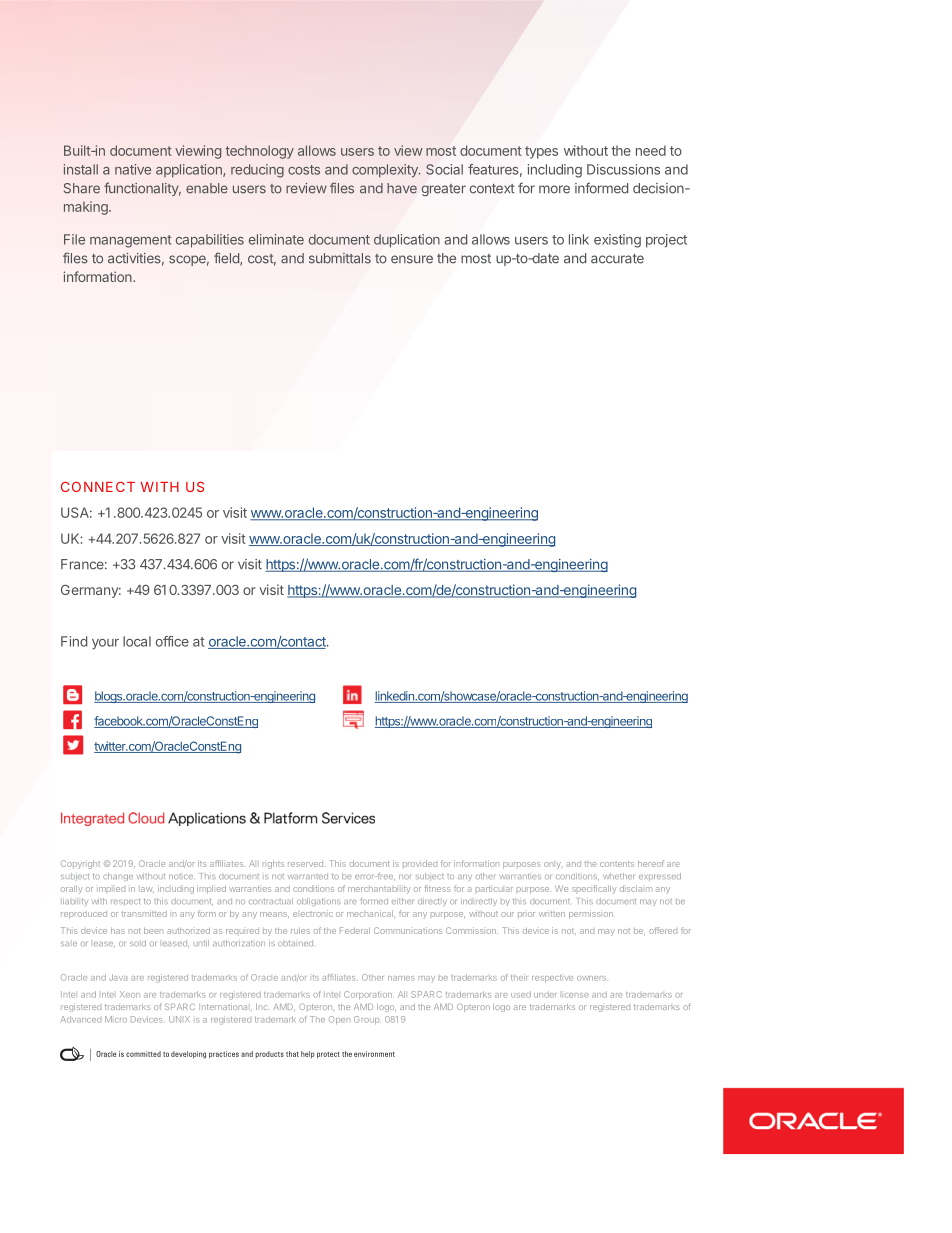 This document has width=952, height=1233. I want to click on your, so click(105, 644).
